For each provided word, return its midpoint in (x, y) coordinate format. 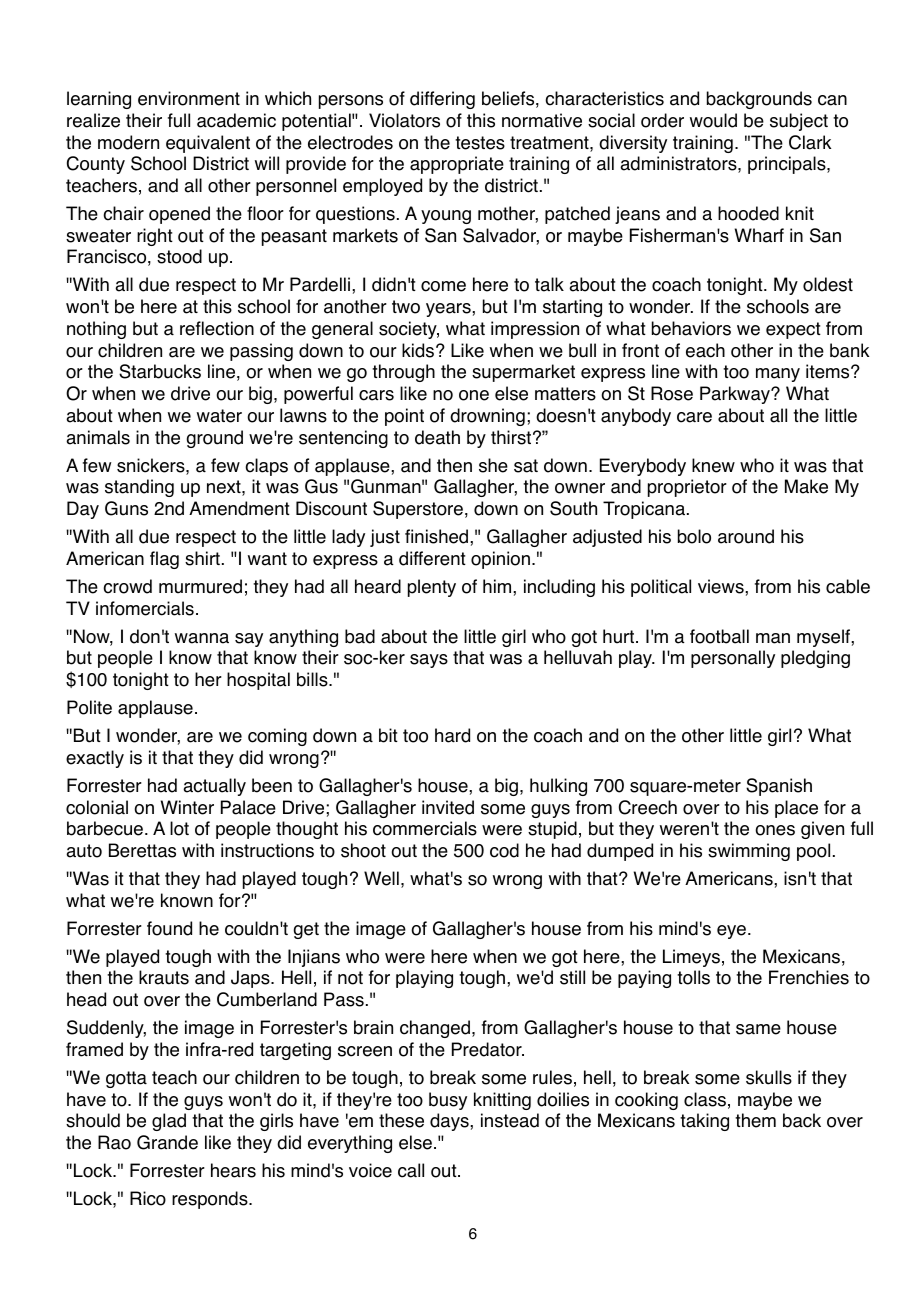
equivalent (208, 144)
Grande (167, 1142)
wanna (202, 638)
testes (480, 143)
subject (799, 122)
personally (733, 659)
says (429, 661)
